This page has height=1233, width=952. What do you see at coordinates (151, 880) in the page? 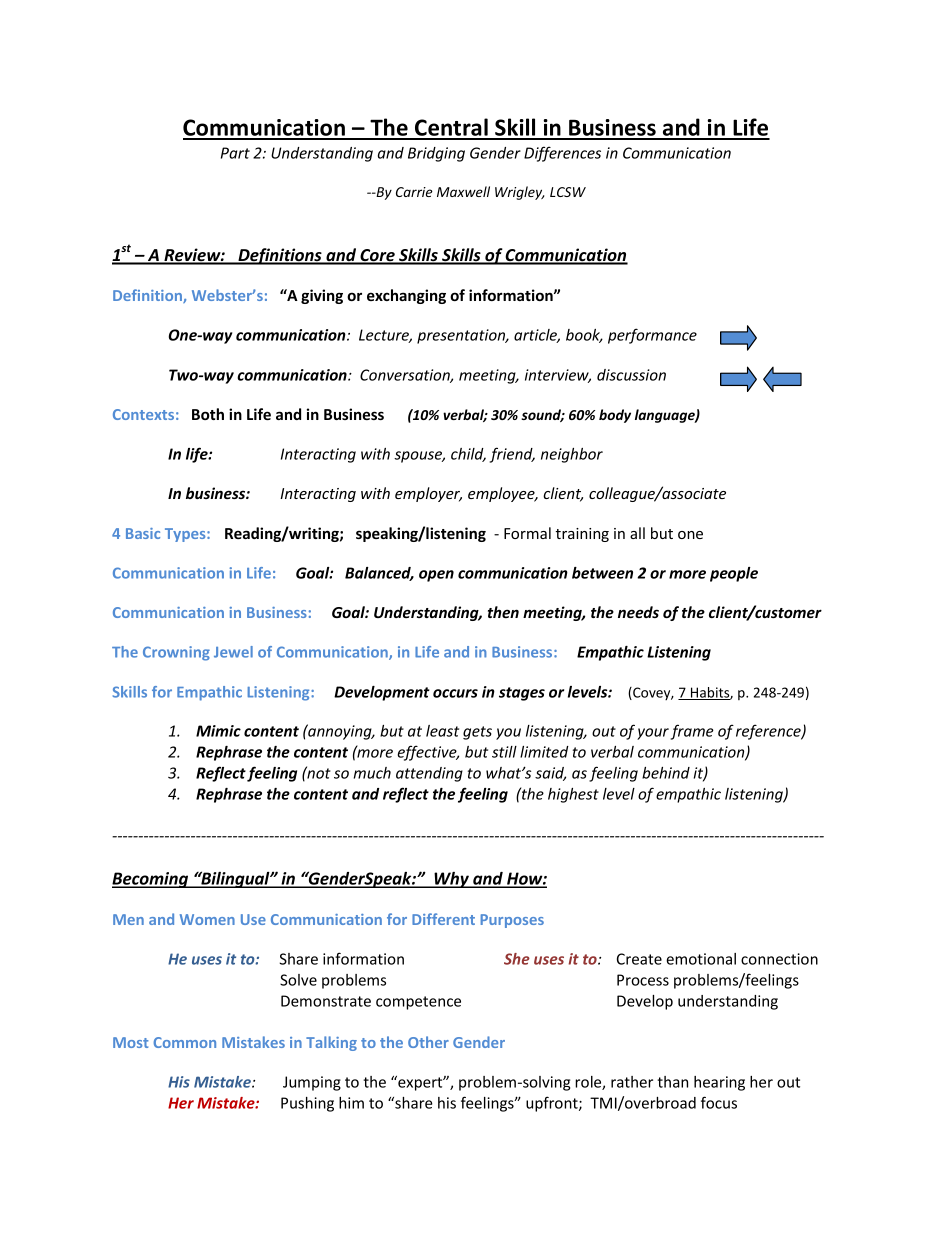
I see `Becoming` at bounding box center [151, 880].
